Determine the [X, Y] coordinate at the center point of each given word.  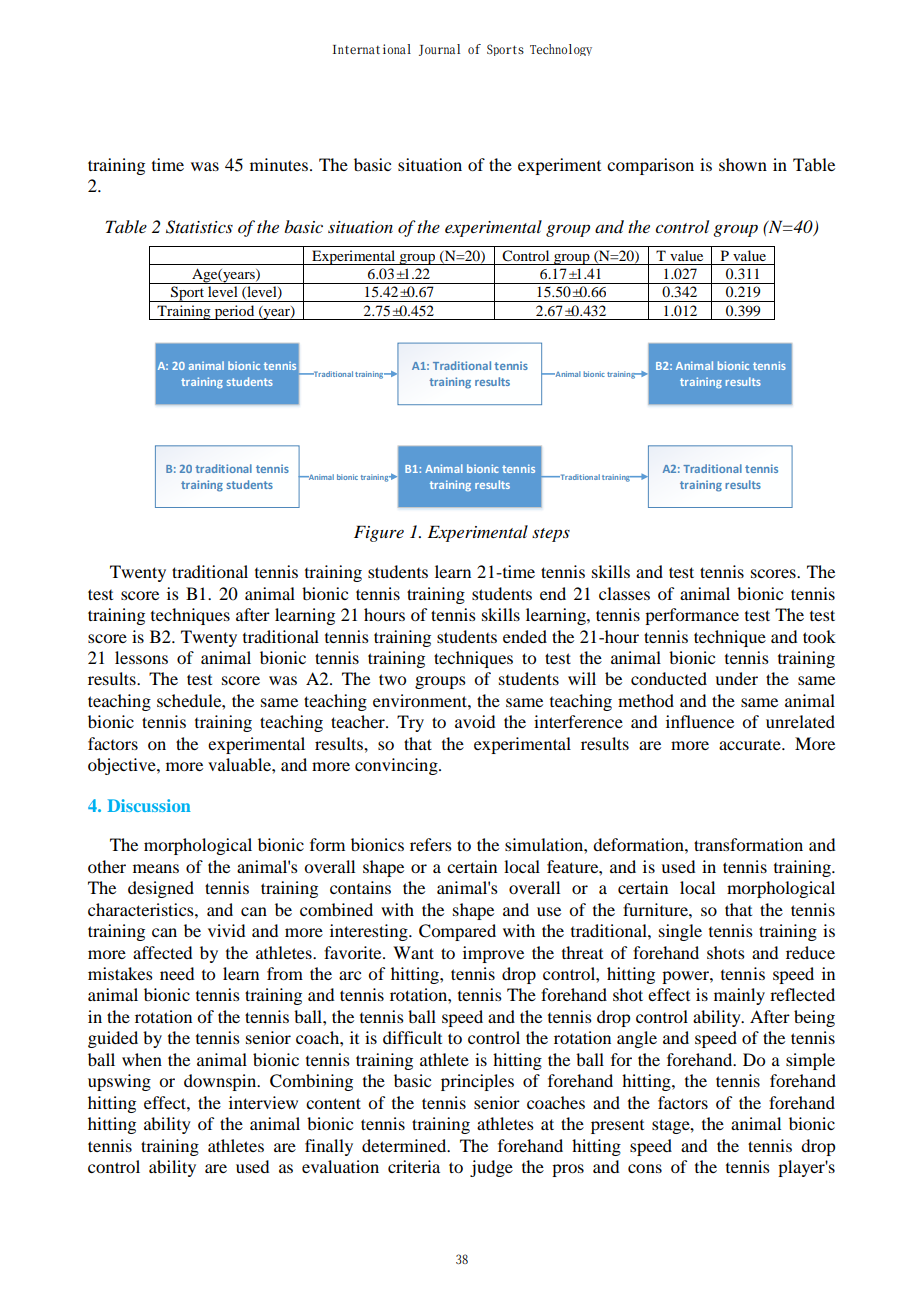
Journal [439, 50]
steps [551, 535]
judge [491, 1168]
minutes [279, 164]
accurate [751, 745]
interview [263, 1102]
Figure [379, 533]
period [234, 312]
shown [743, 164]
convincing [397, 766]
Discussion [149, 805]
